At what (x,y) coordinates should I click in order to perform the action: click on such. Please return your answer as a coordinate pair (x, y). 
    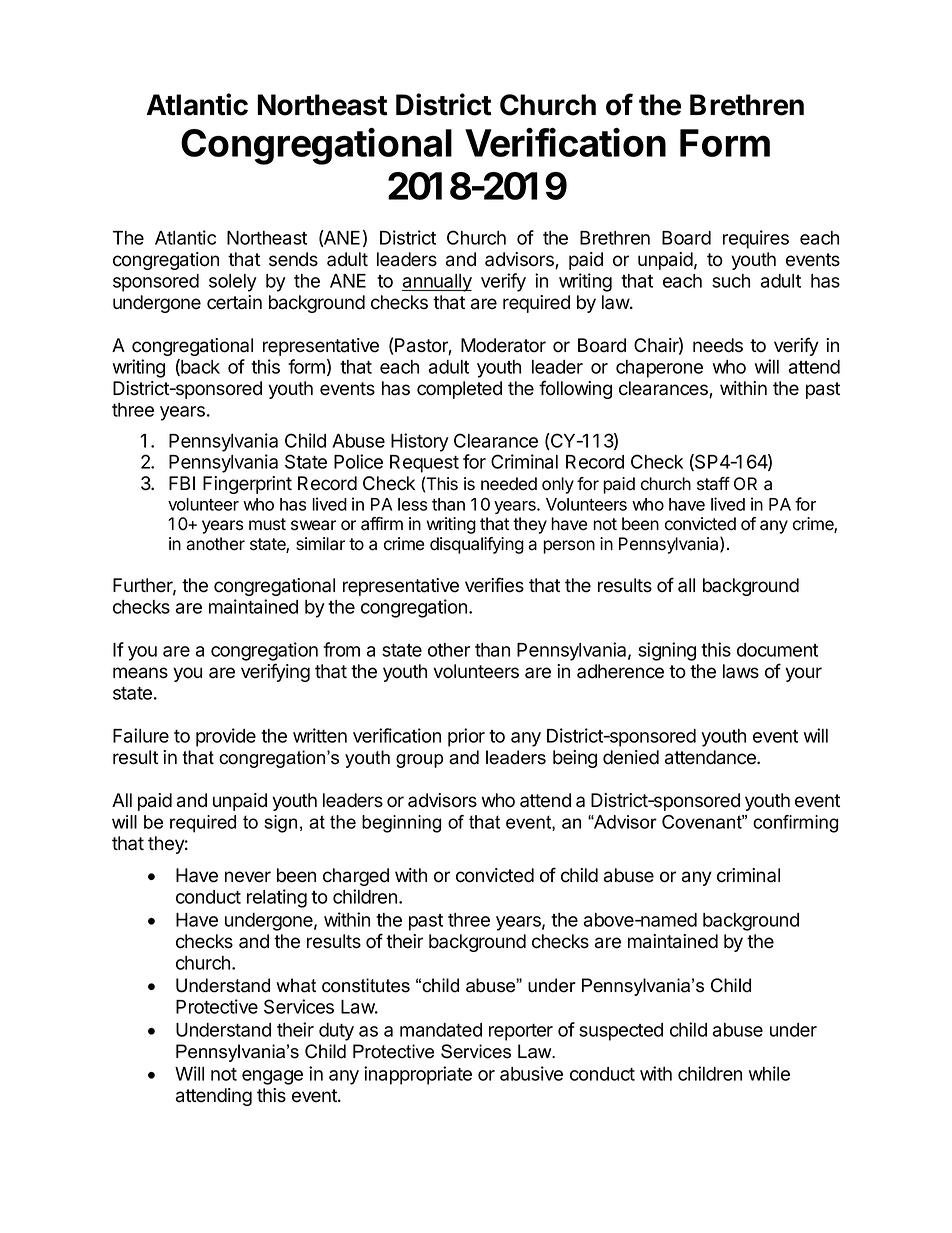
    Looking at the image, I should click on (731, 281).
